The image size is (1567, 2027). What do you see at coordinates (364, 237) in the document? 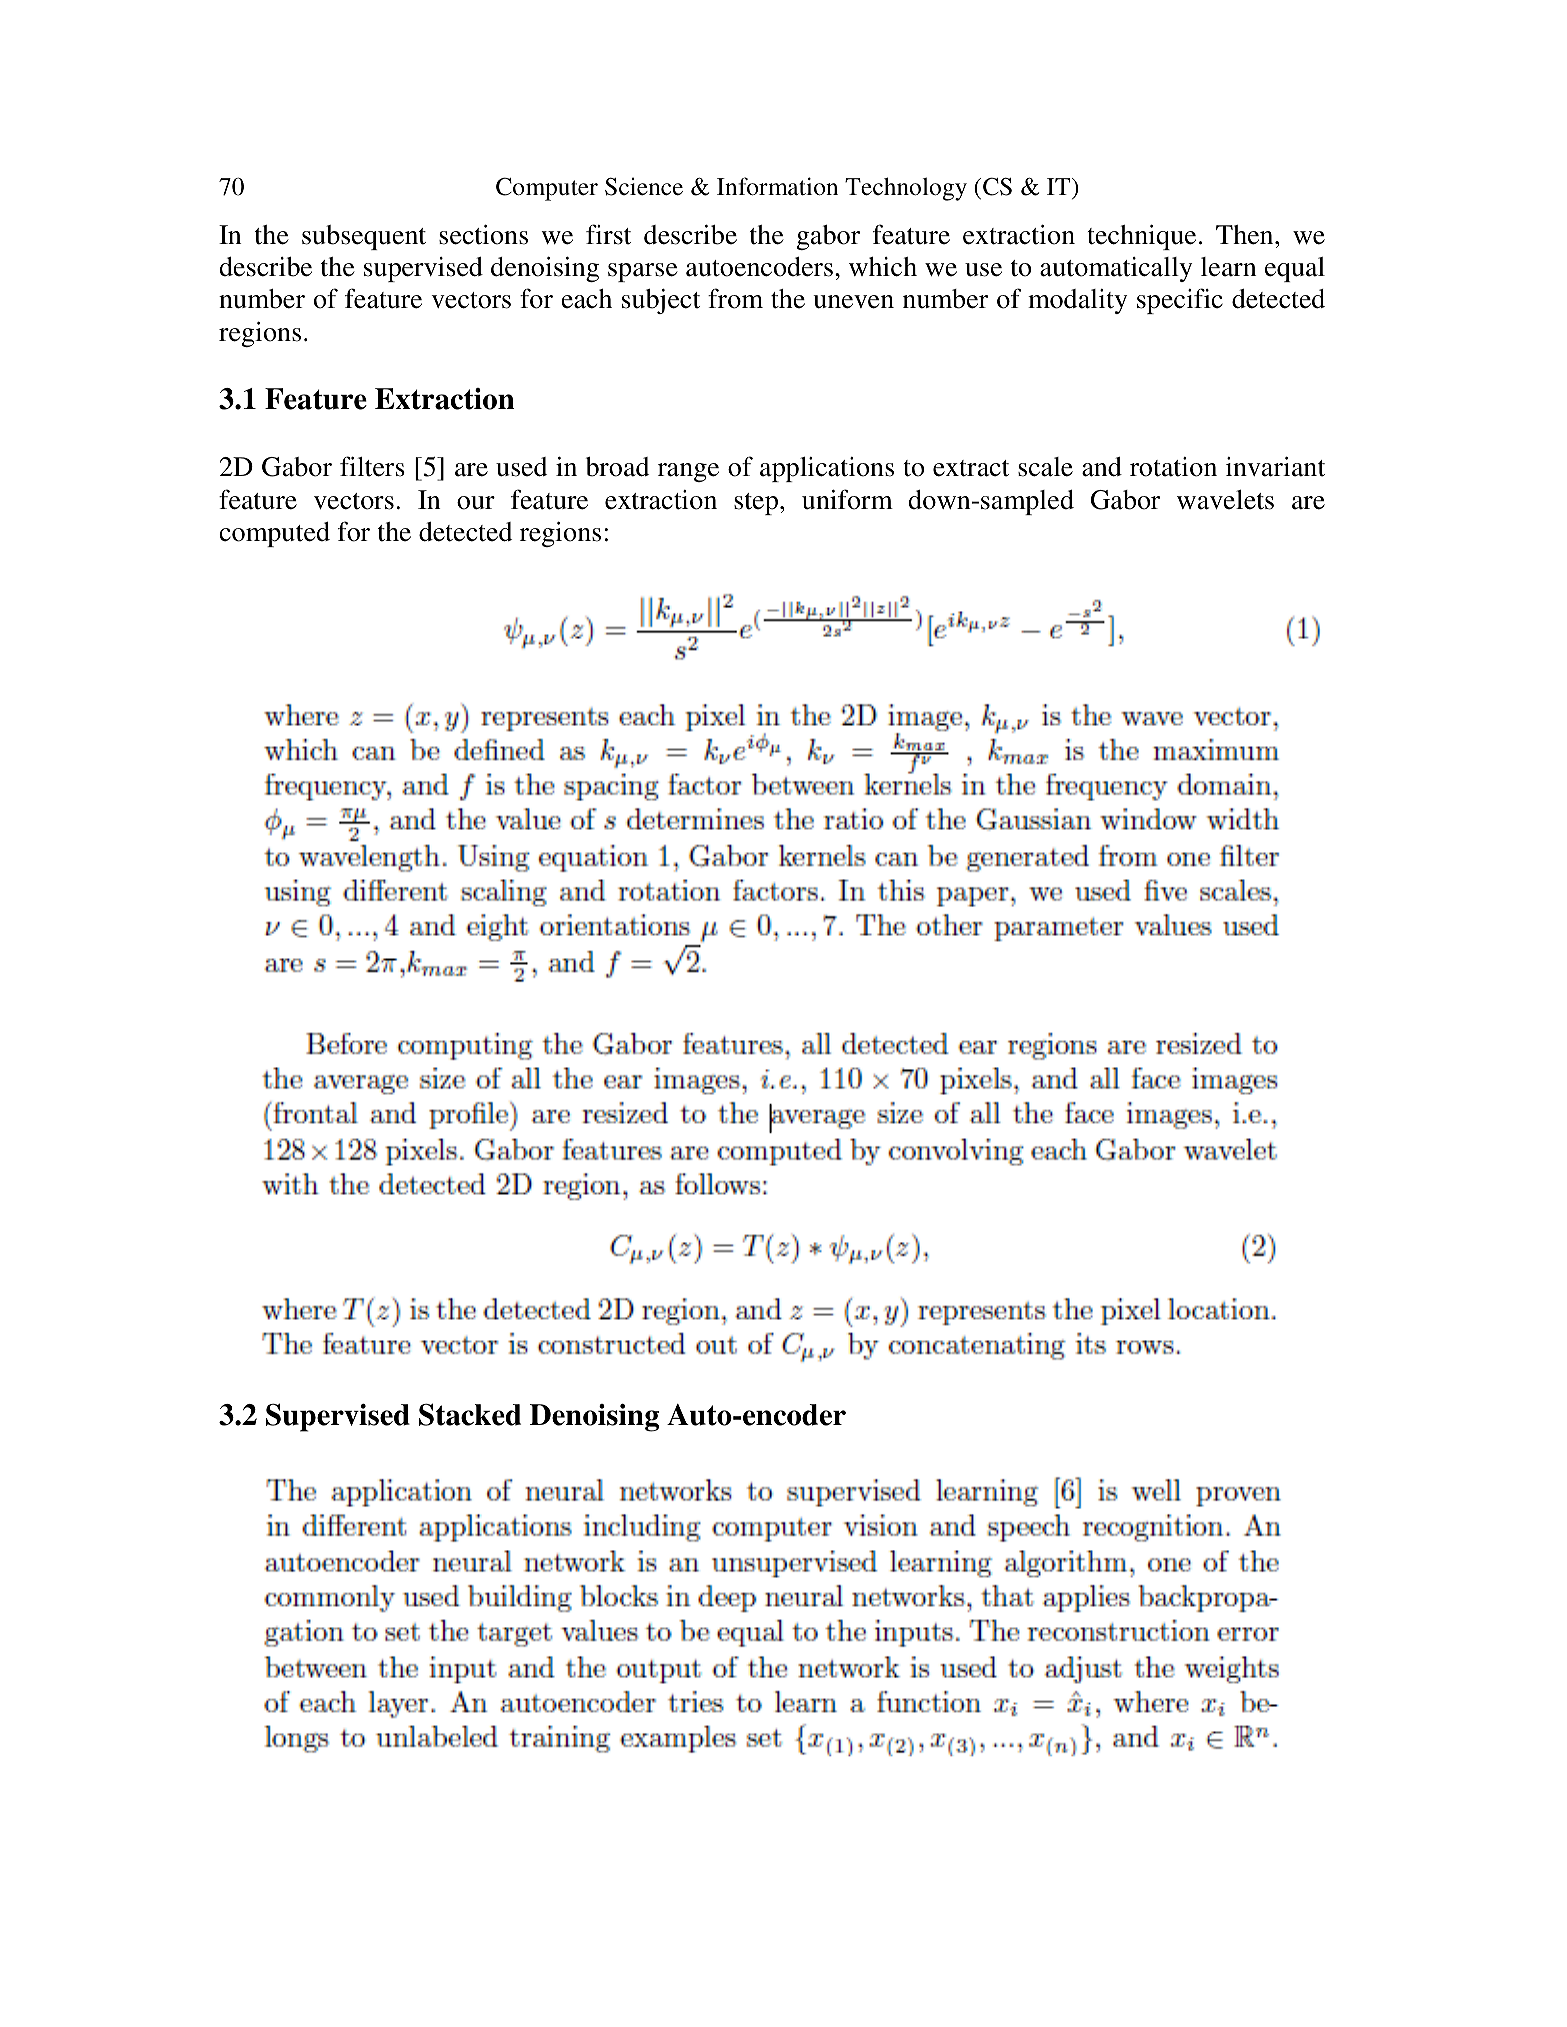
I see `subsequent` at bounding box center [364, 237].
